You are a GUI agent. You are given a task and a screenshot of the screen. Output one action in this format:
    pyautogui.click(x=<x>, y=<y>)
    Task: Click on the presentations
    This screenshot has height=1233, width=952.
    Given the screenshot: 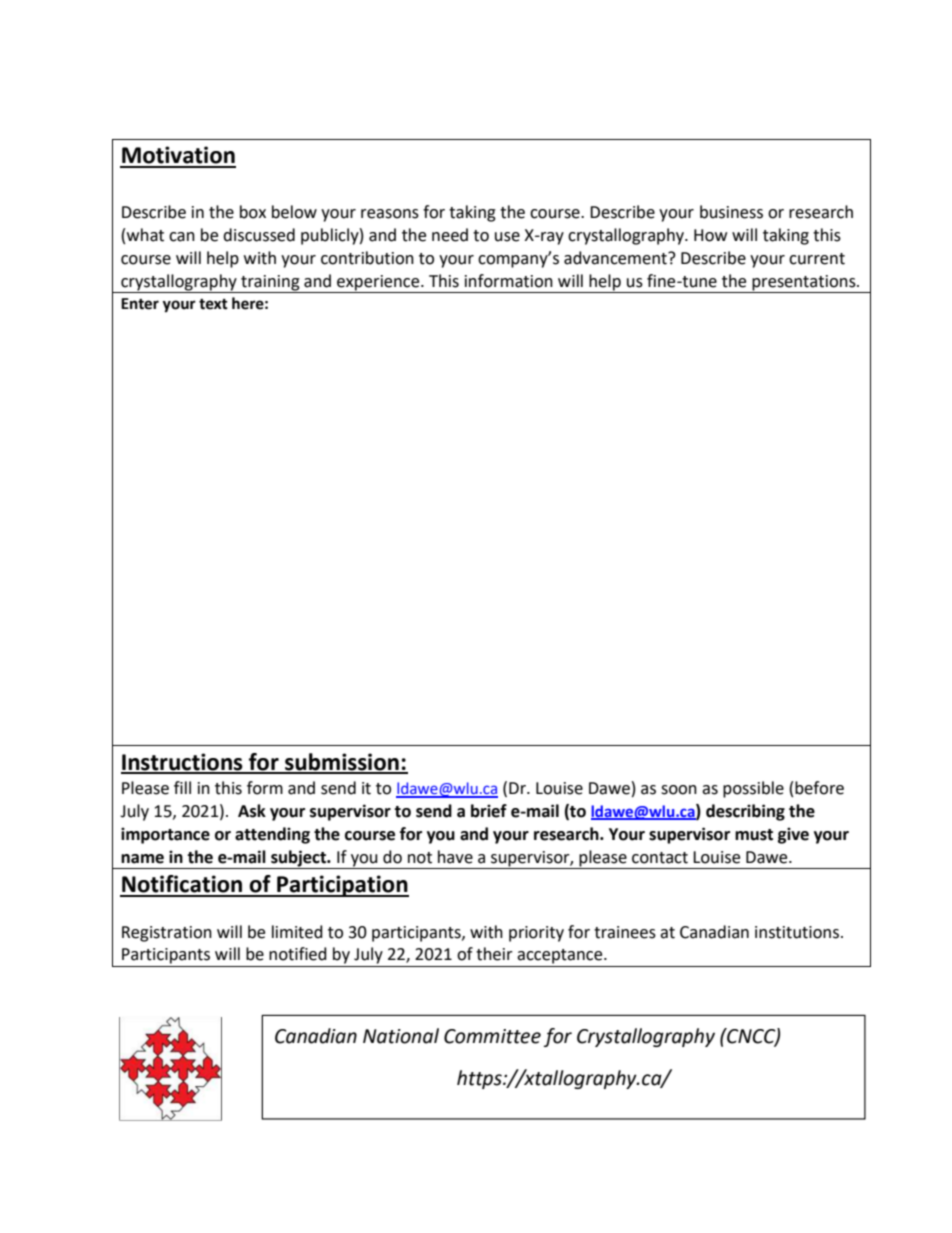 What is the action you would take?
    pyautogui.click(x=805, y=283)
